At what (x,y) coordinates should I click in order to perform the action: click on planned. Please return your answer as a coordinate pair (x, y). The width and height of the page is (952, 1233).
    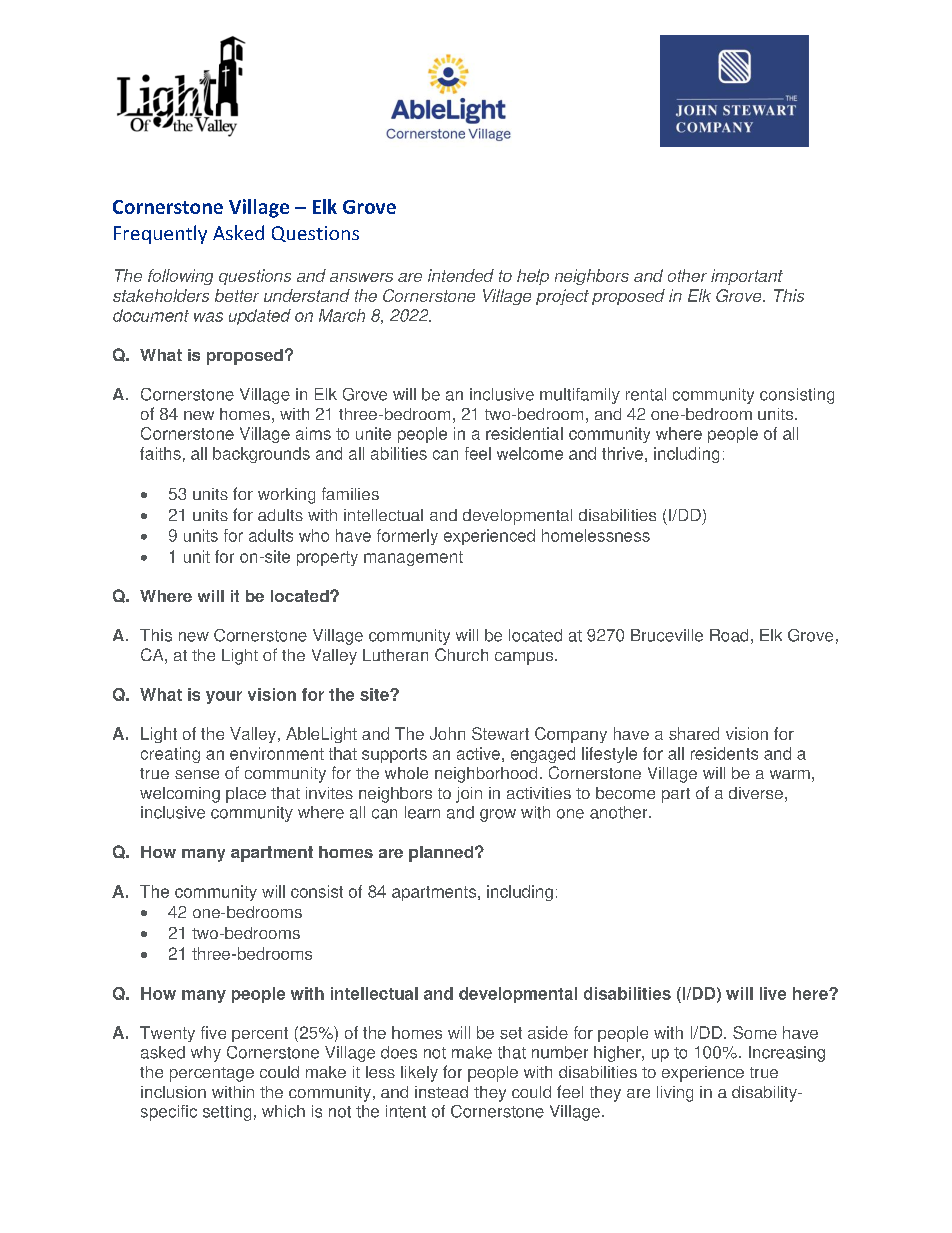
    Looking at the image, I should click on (441, 854).
